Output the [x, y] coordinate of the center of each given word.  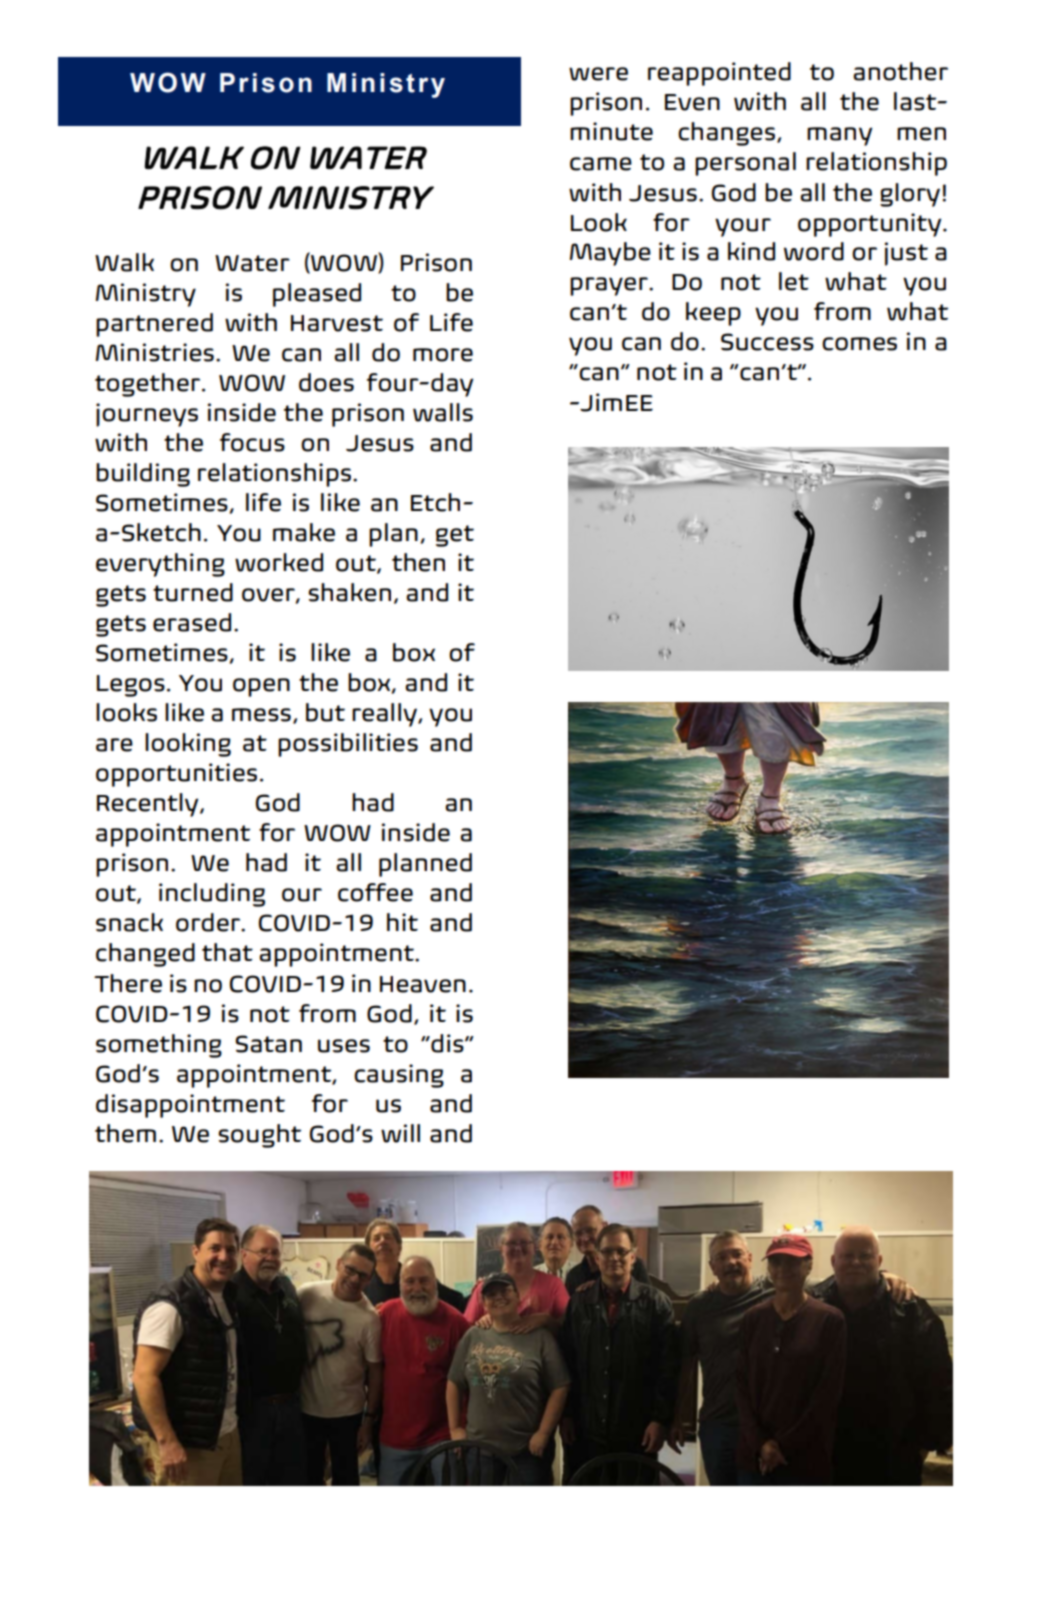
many [840, 136]
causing [399, 1076]
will [400, 1133]
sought [259, 1136]
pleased [317, 295]
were [598, 74]
